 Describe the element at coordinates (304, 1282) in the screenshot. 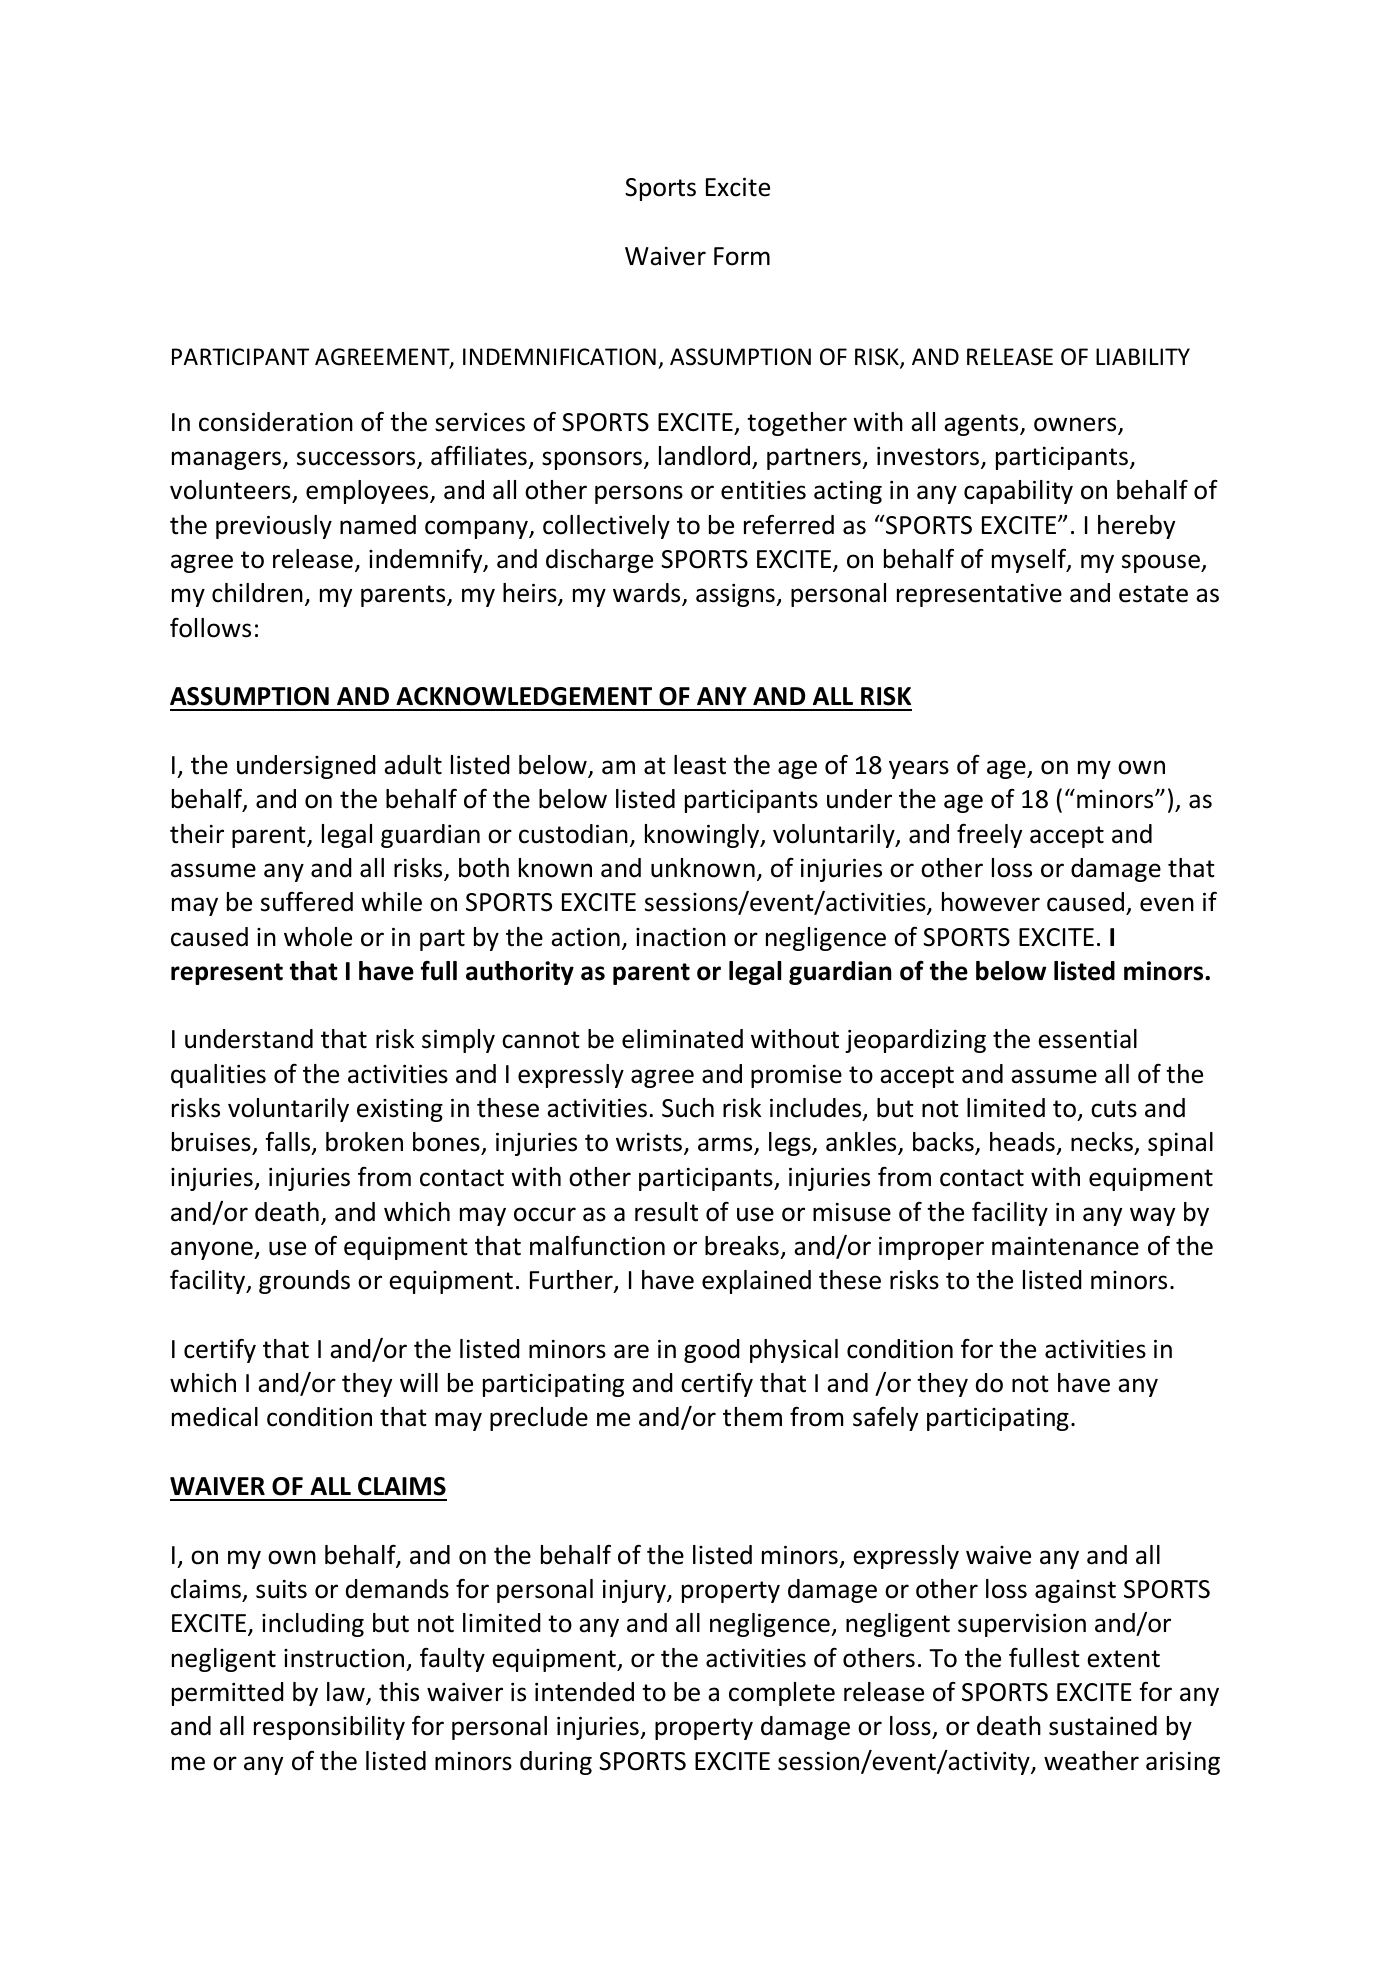

I see `grounds` at that location.
